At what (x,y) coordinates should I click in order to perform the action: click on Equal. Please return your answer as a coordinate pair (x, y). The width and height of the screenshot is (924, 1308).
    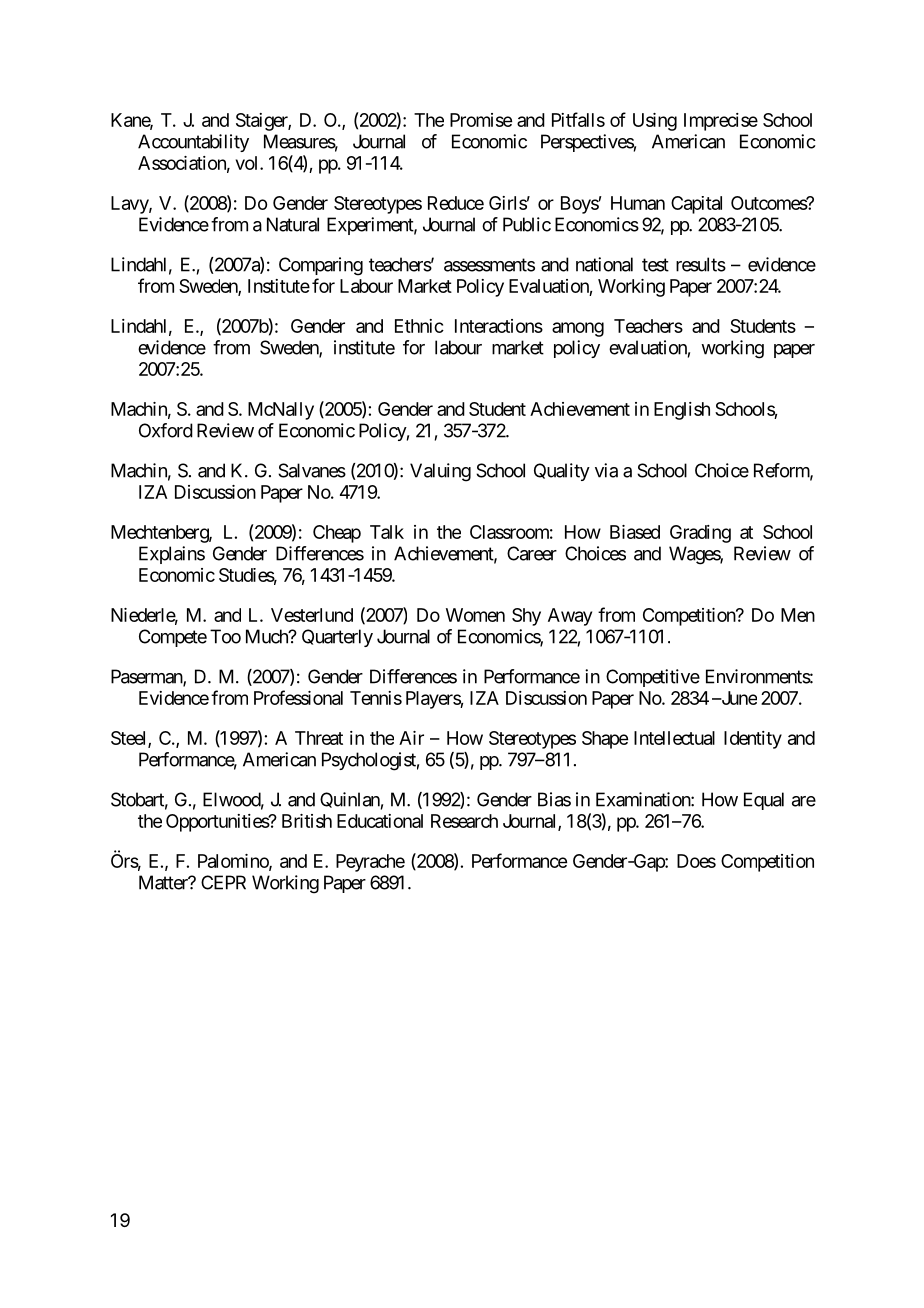
    Looking at the image, I should click on (764, 801).
